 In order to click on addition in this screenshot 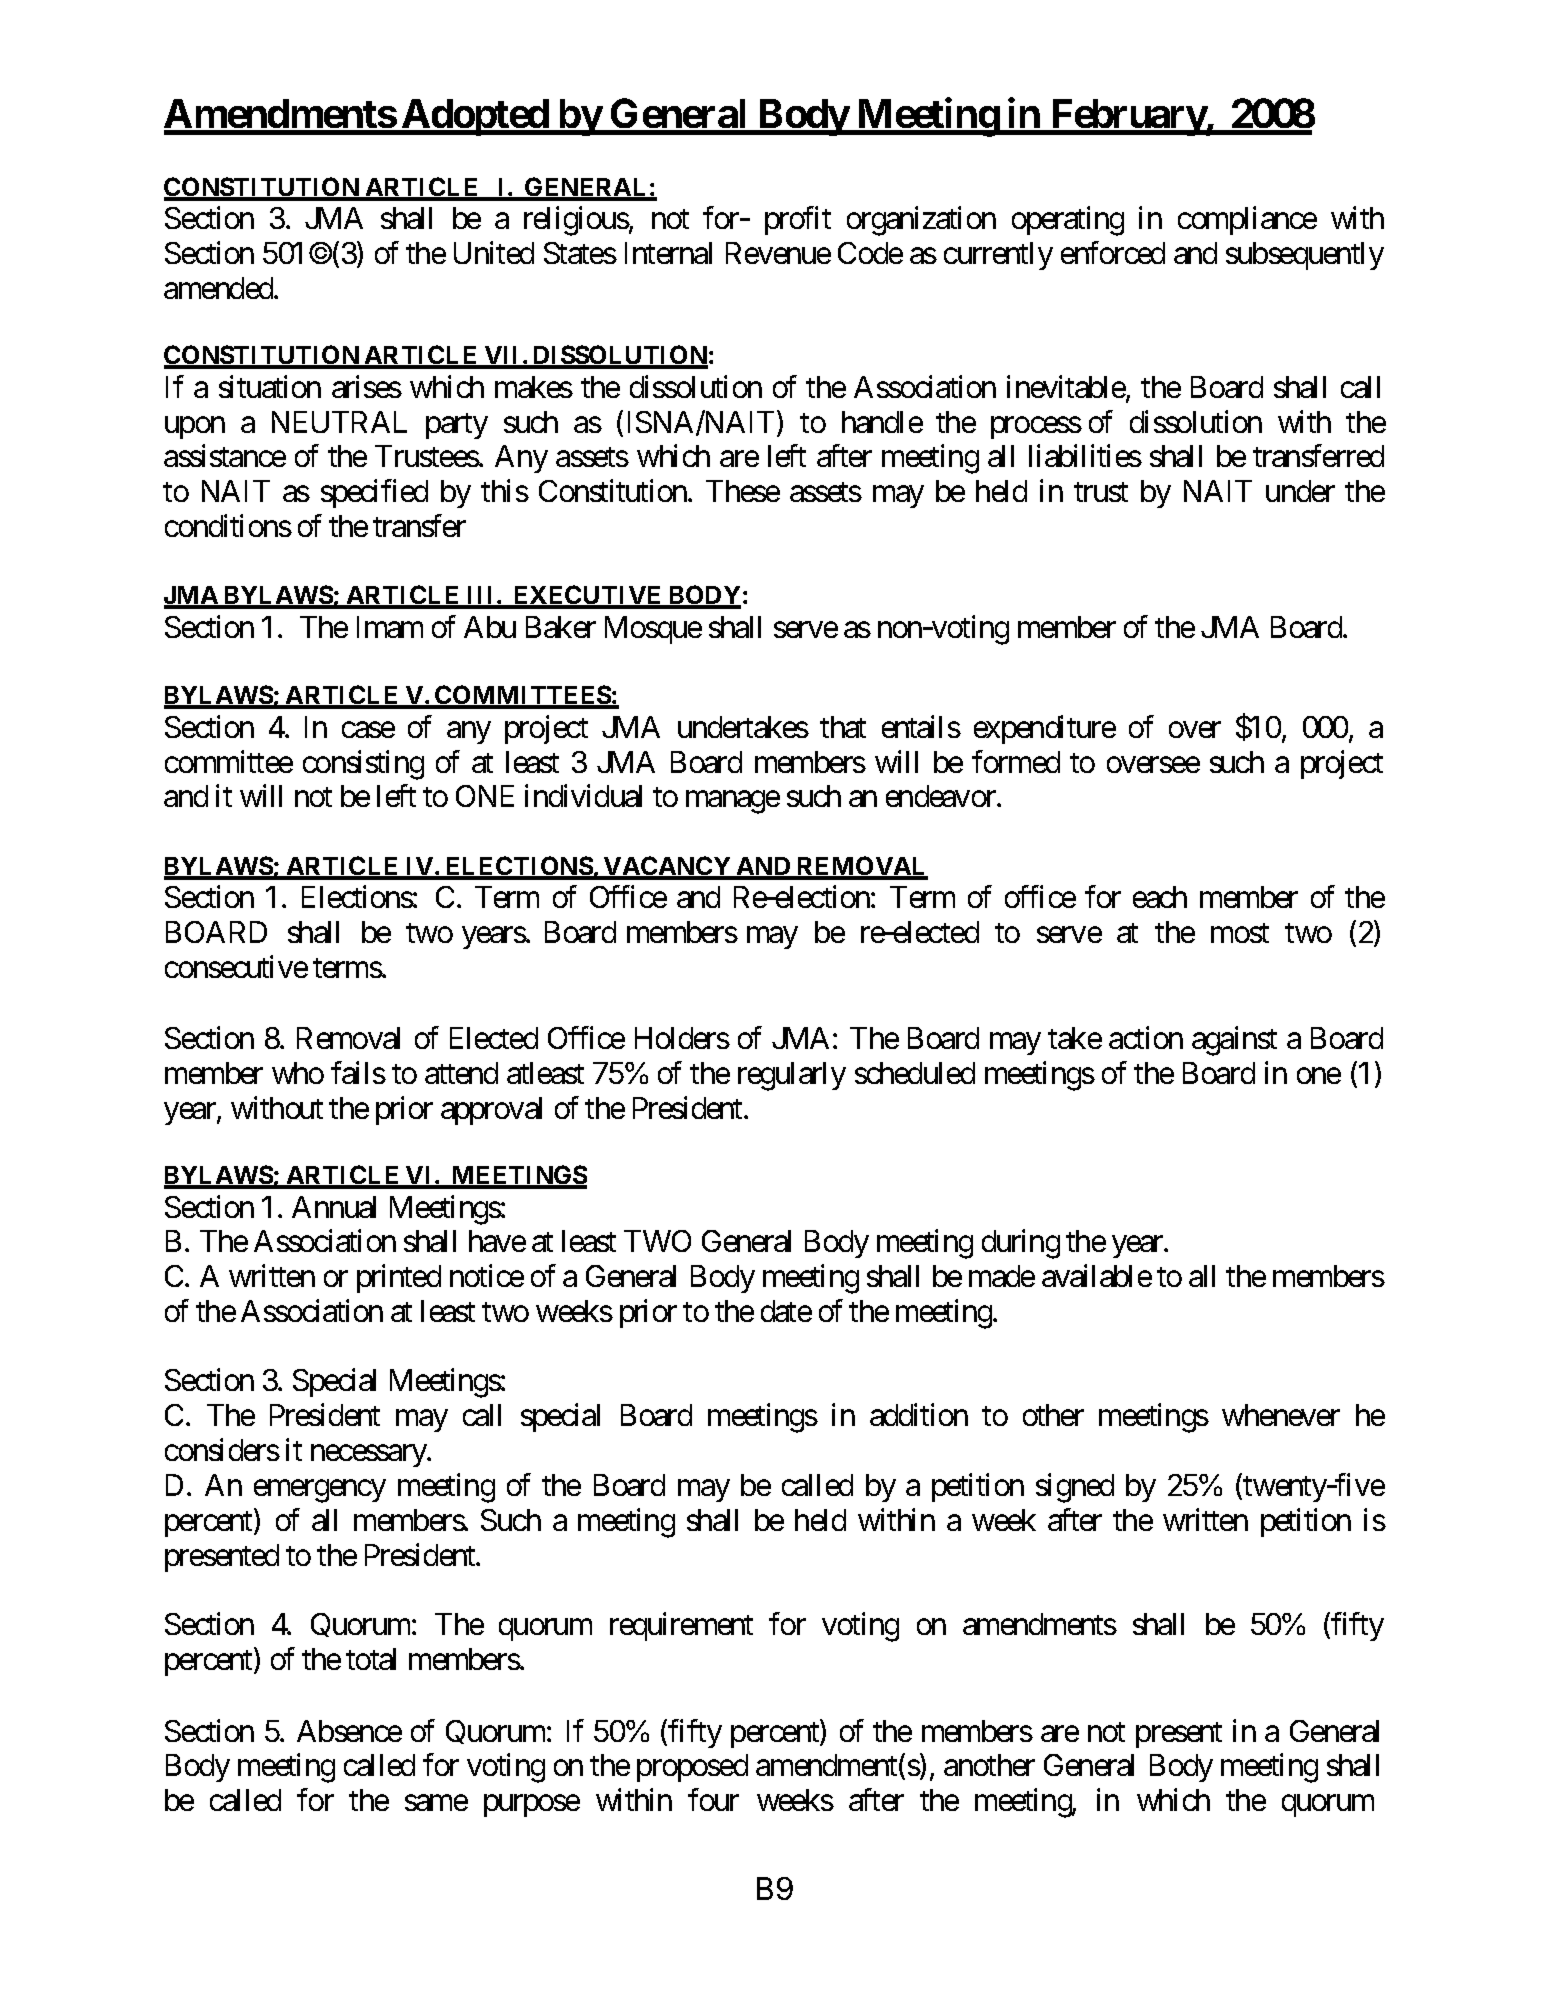, I will do `click(919, 1415)`.
